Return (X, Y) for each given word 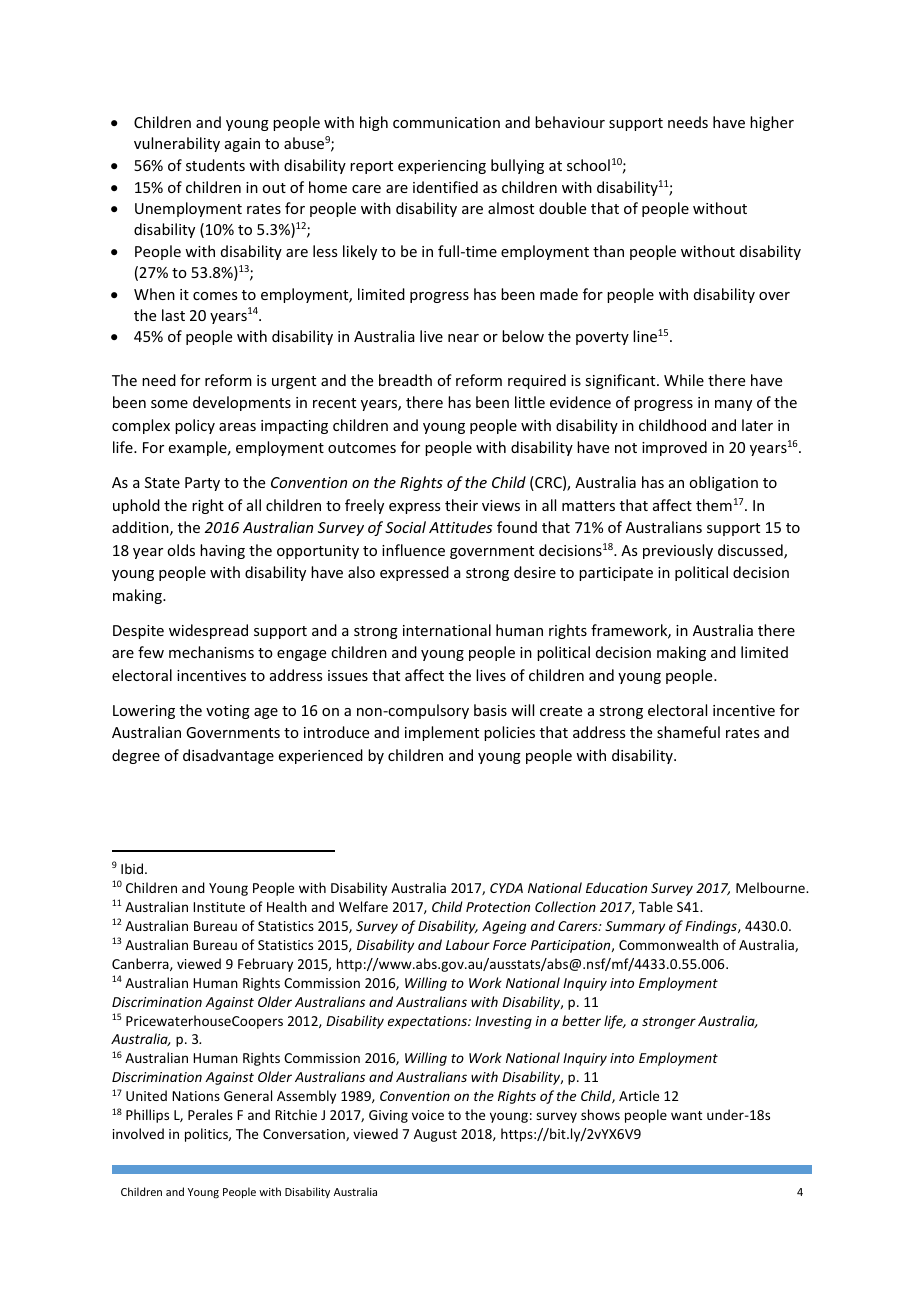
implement (442, 733)
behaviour (570, 122)
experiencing (442, 167)
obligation (723, 483)
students (215, 165)
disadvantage (228, 756)
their (461, 505)
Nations (196, 1096)
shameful (688, 732)
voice (428, 1115)
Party (202, 484)
